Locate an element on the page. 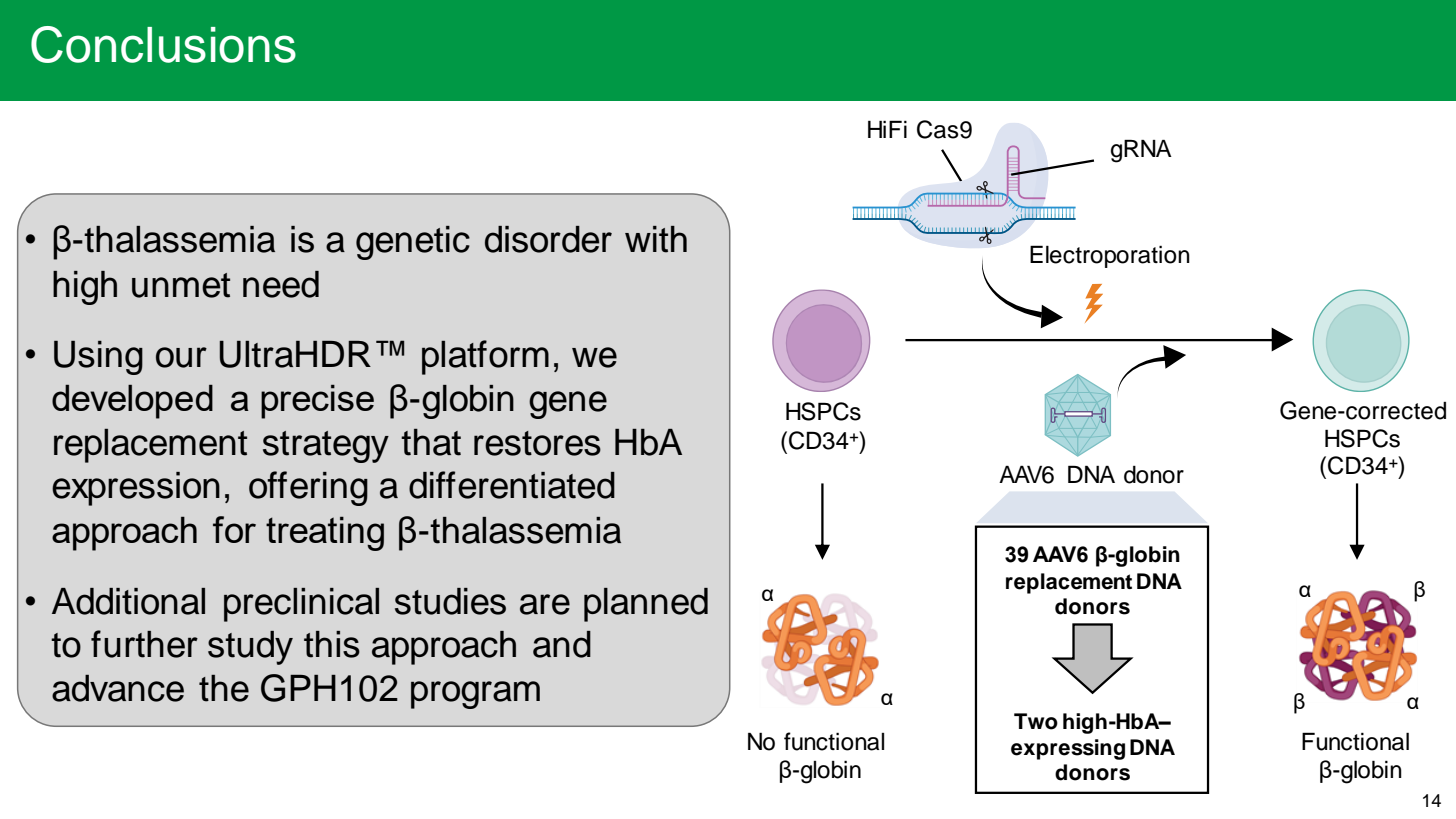 Image resolution: width=1456 pixels, height=819 pixels. differentiated is located at coordinates (512, 485).
